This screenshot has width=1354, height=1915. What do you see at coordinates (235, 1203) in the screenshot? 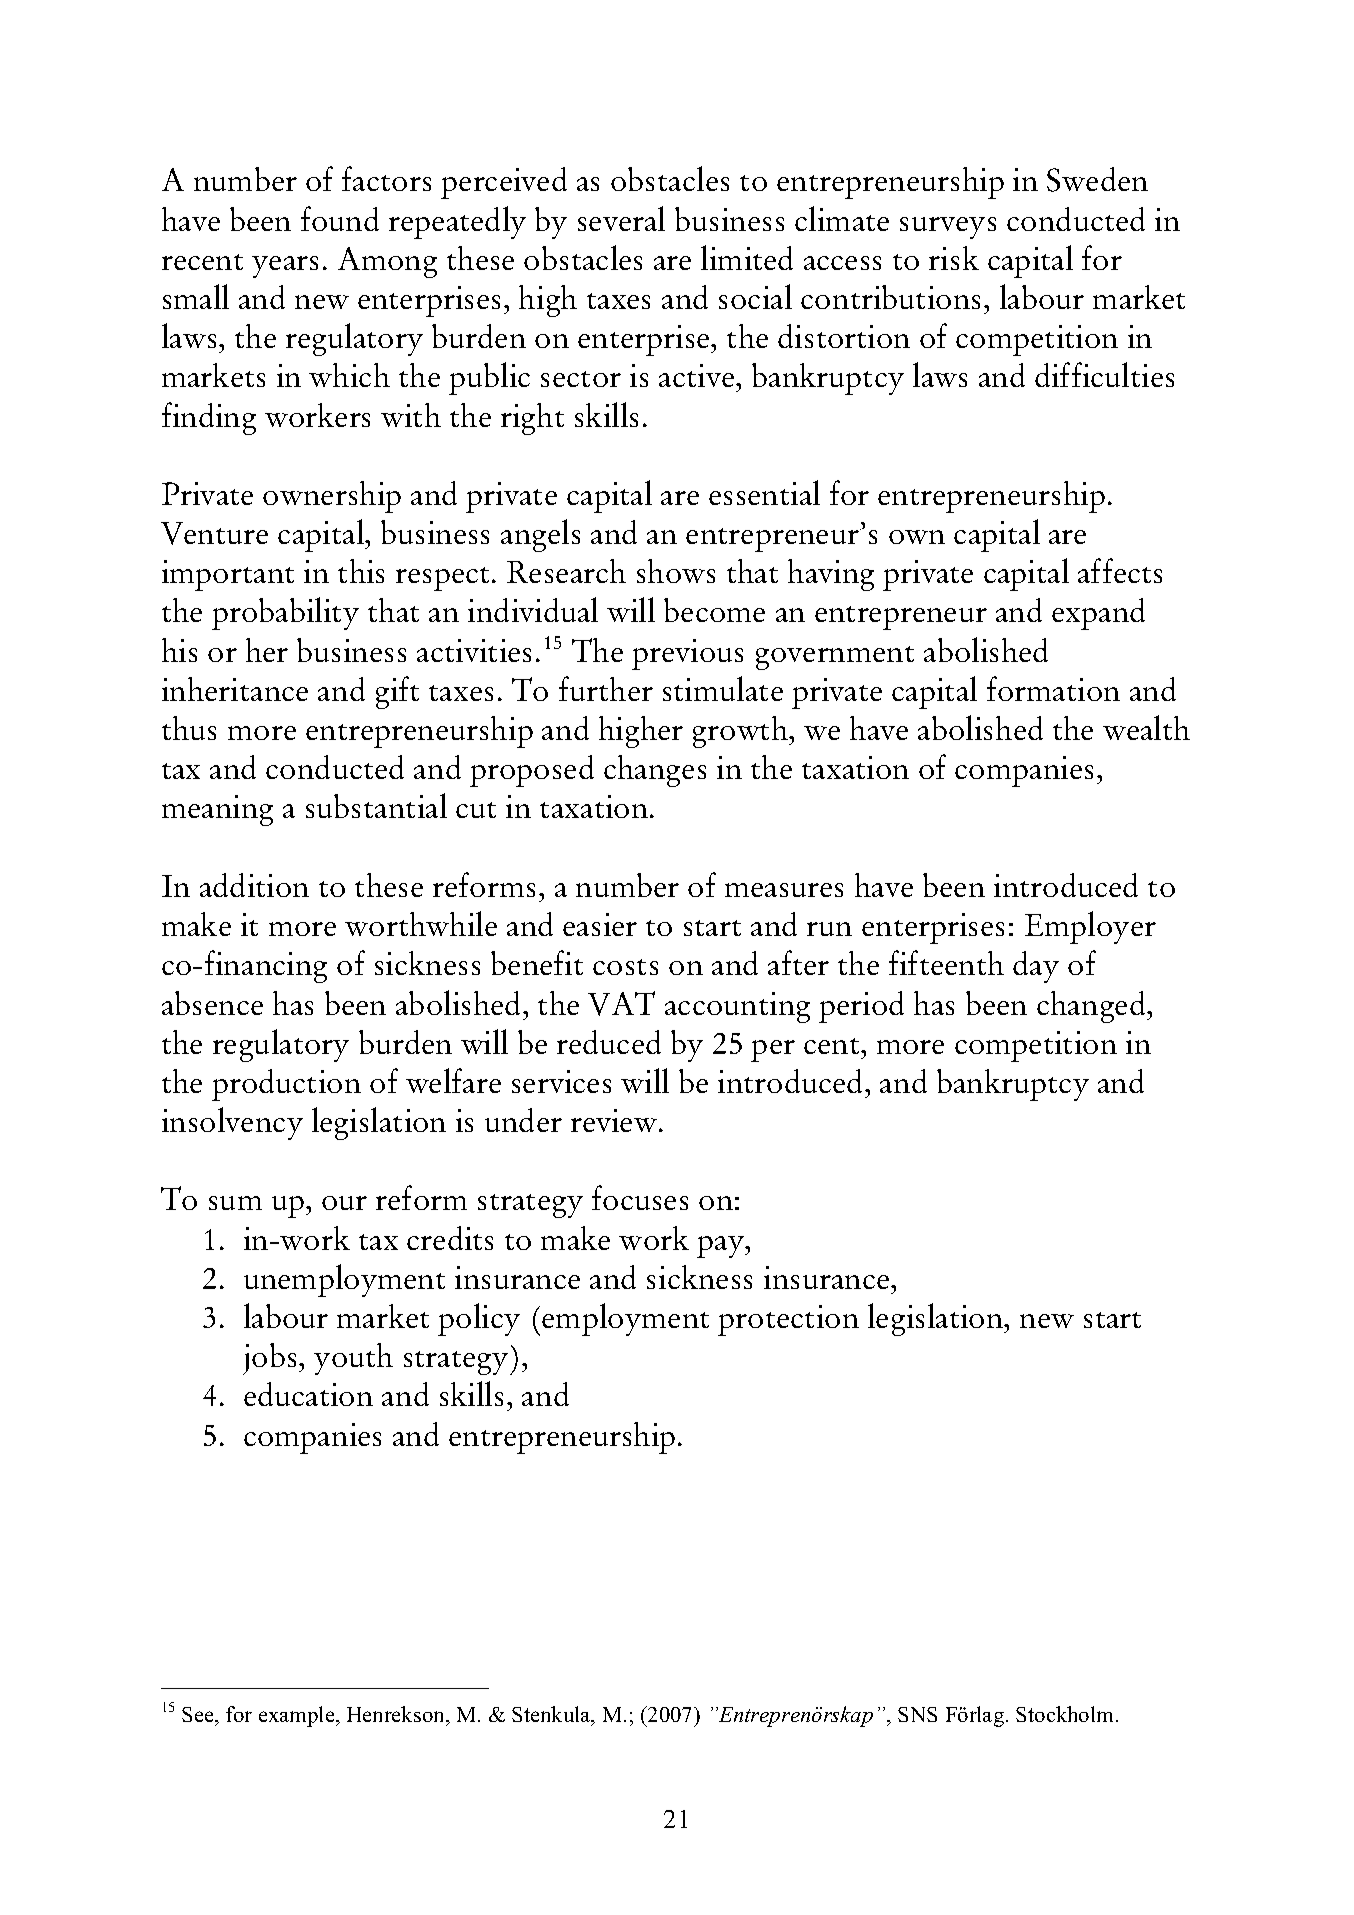
I see `sum` at bounding box center [235, 1203].
